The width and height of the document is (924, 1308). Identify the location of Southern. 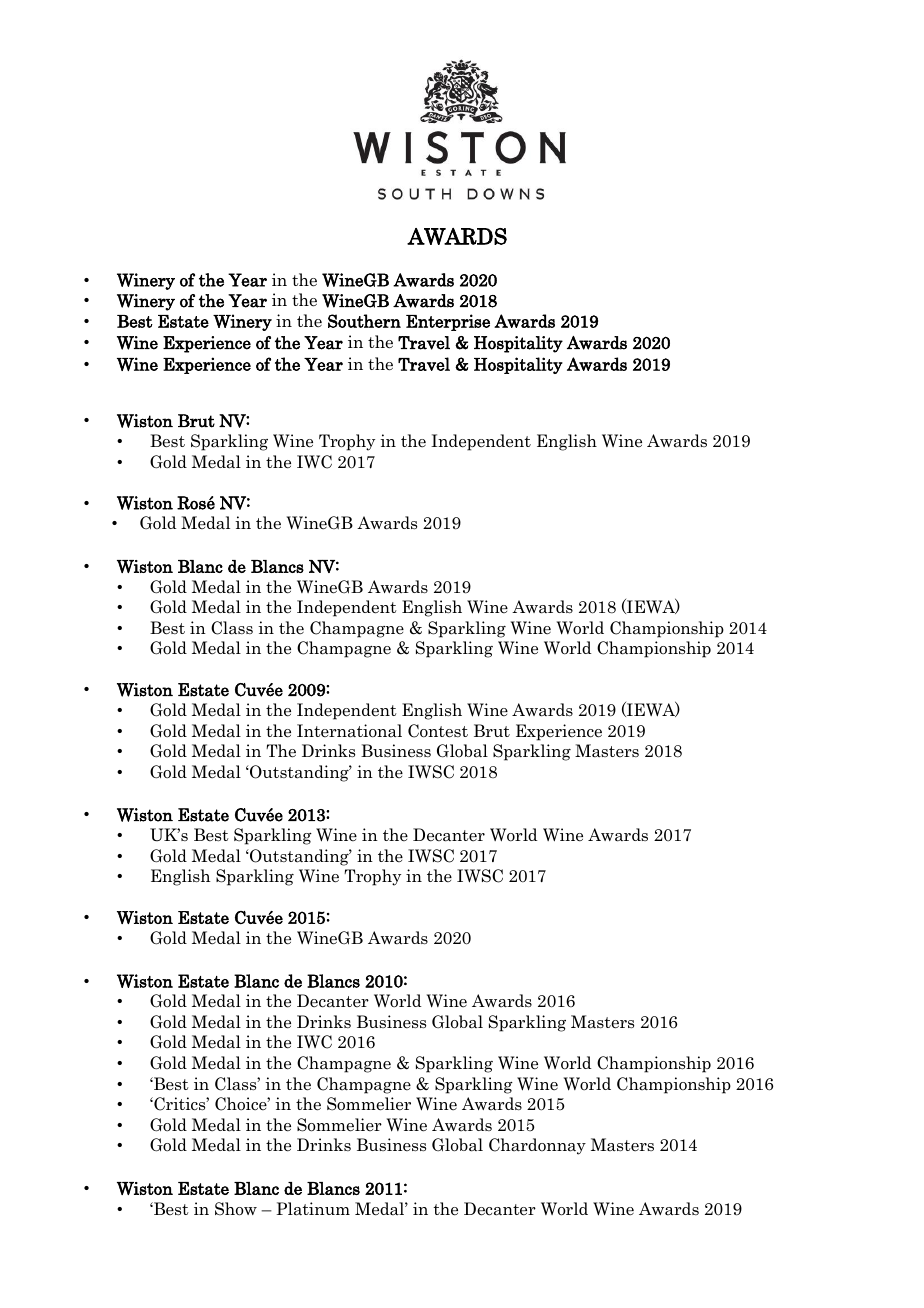
(364, 321).
